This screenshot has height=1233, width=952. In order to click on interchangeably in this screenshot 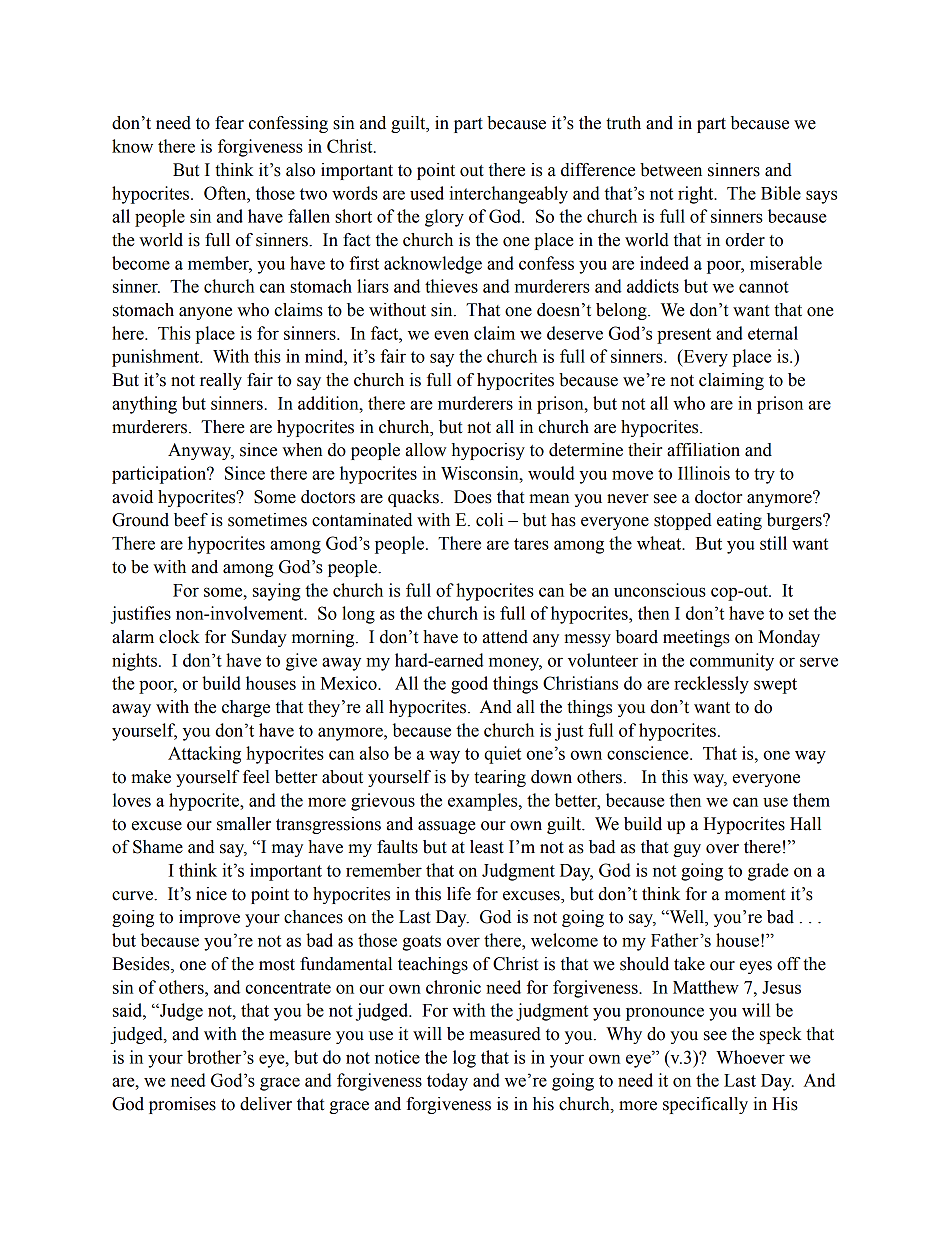, I will do `click(508, 195)`.
